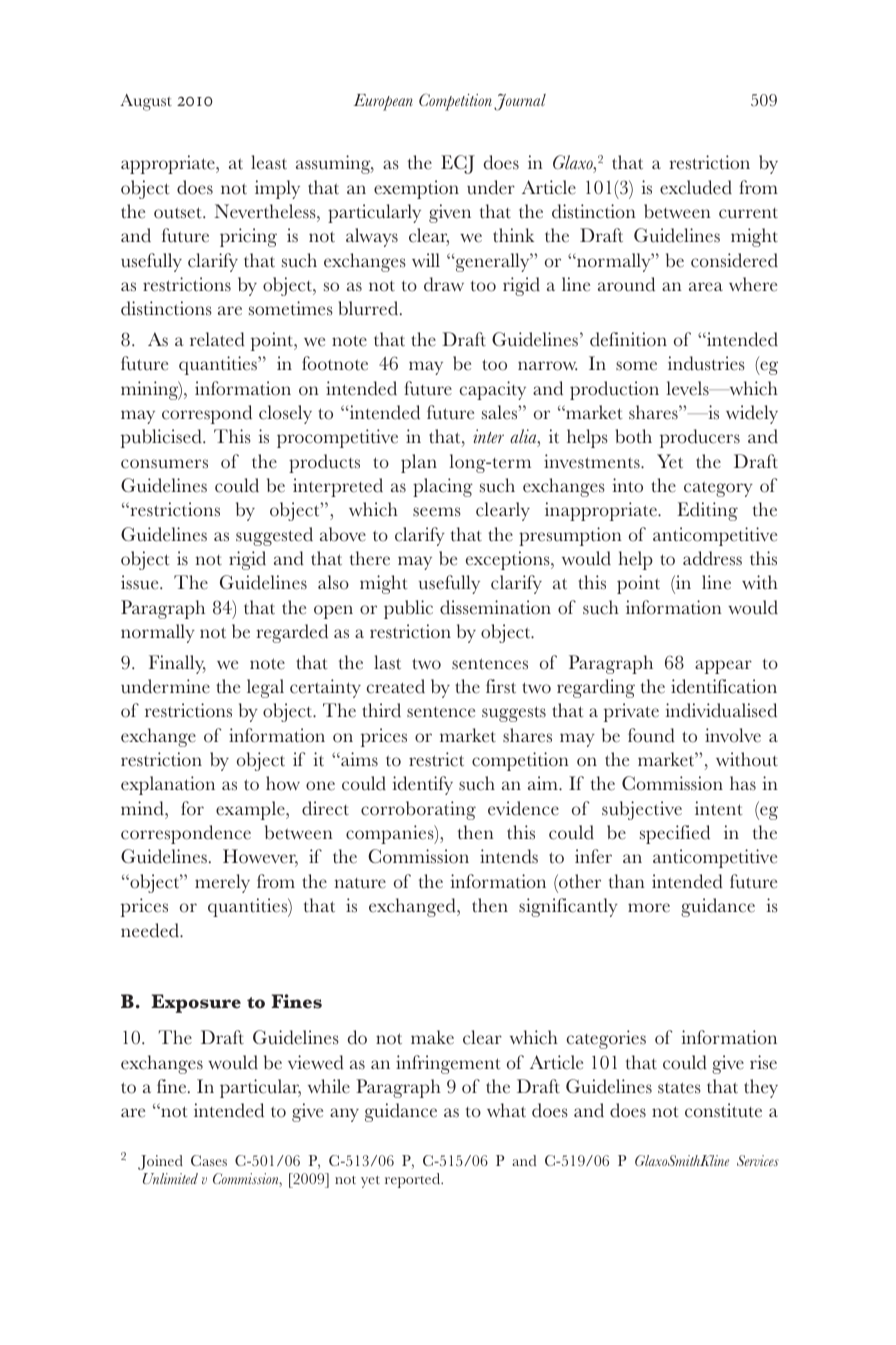  Describe the element at coordinates (418, 810) in the screenshot. I see `corroborating` at that location.
